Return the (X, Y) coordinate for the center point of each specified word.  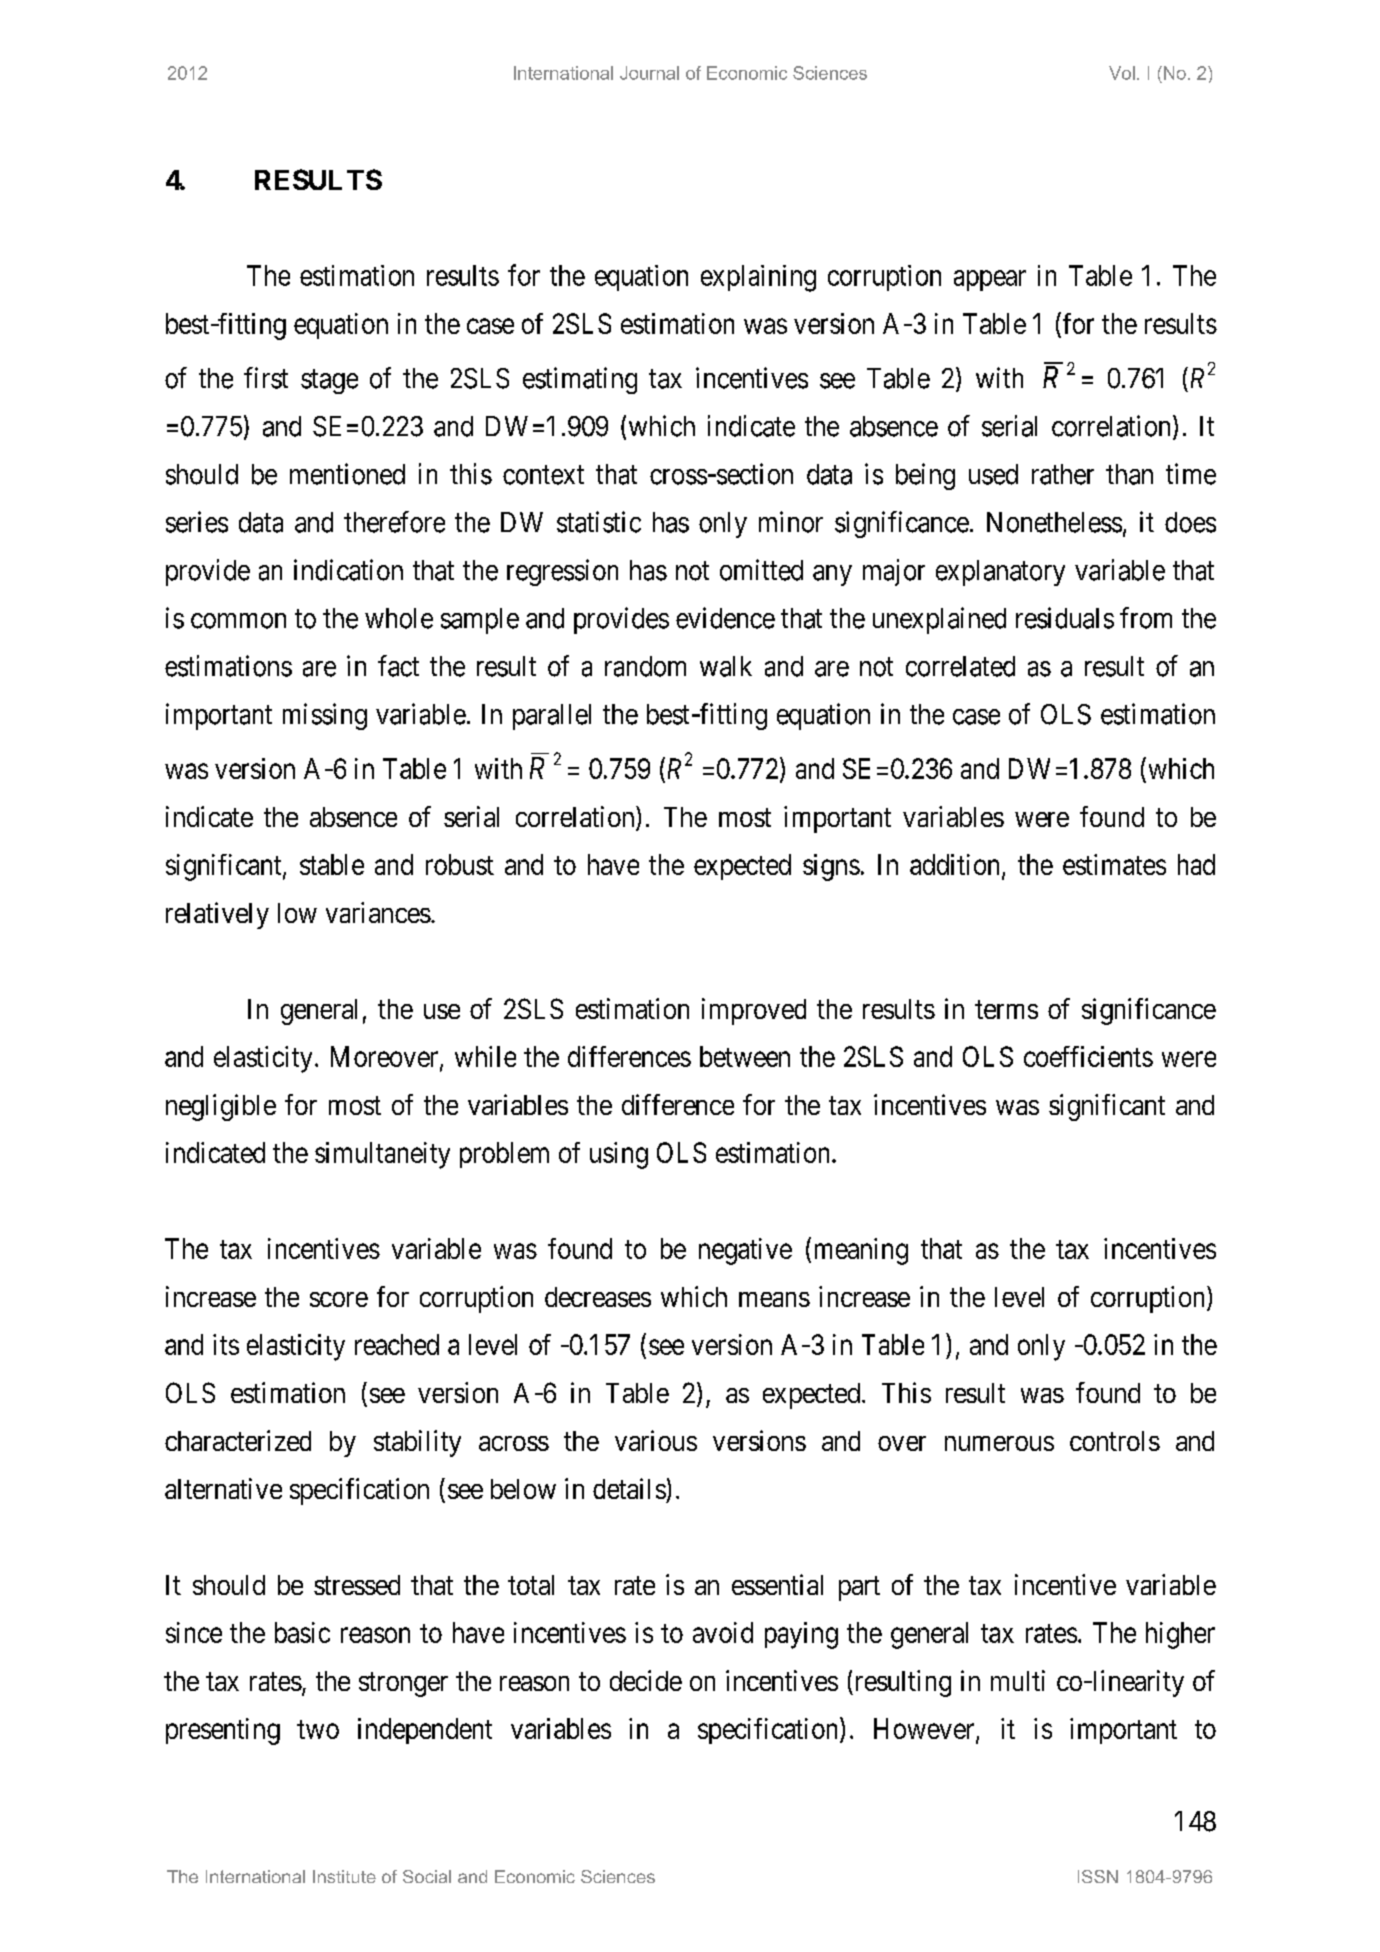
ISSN (1098, 1876)
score (339, 1299)
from (1146, 618)
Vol (1122, 73)
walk (726, 666)
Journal (649, 73)
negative (745, 1251)
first (266, 378)
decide (646, 1680)
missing (325, 716)
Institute (344, 1876)
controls (1115, 1441)
